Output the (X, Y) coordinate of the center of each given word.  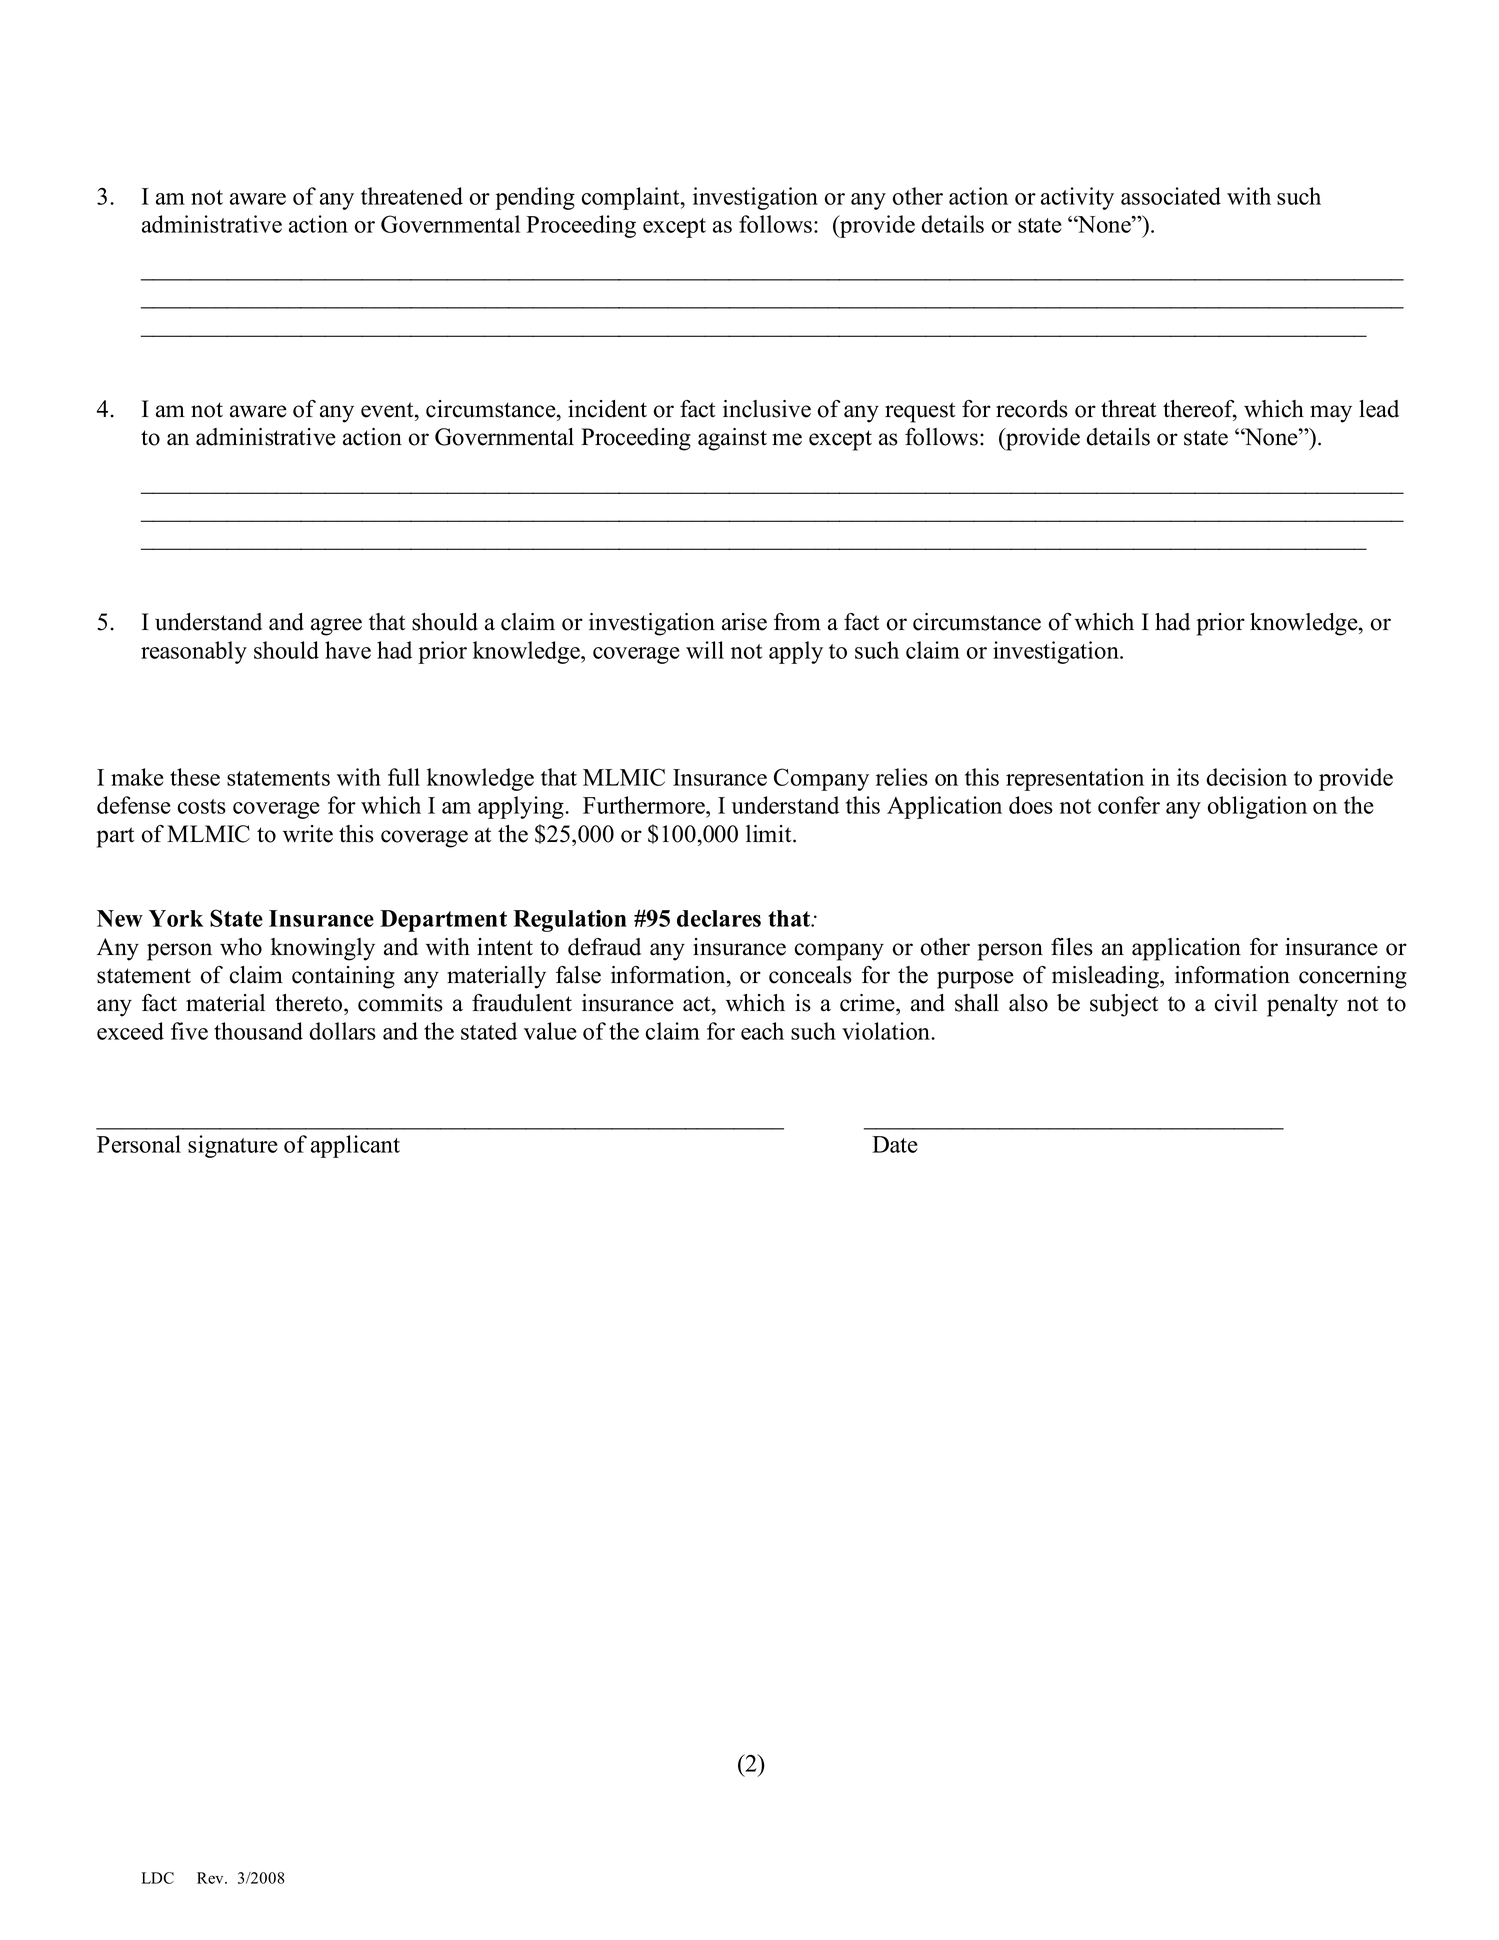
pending (535, 198)
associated (1171, 196)
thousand (258, 1031)
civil (1236, 1003)
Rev (211, 1878)
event (388, 410)
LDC (158, 1878)
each (762, 1031)
